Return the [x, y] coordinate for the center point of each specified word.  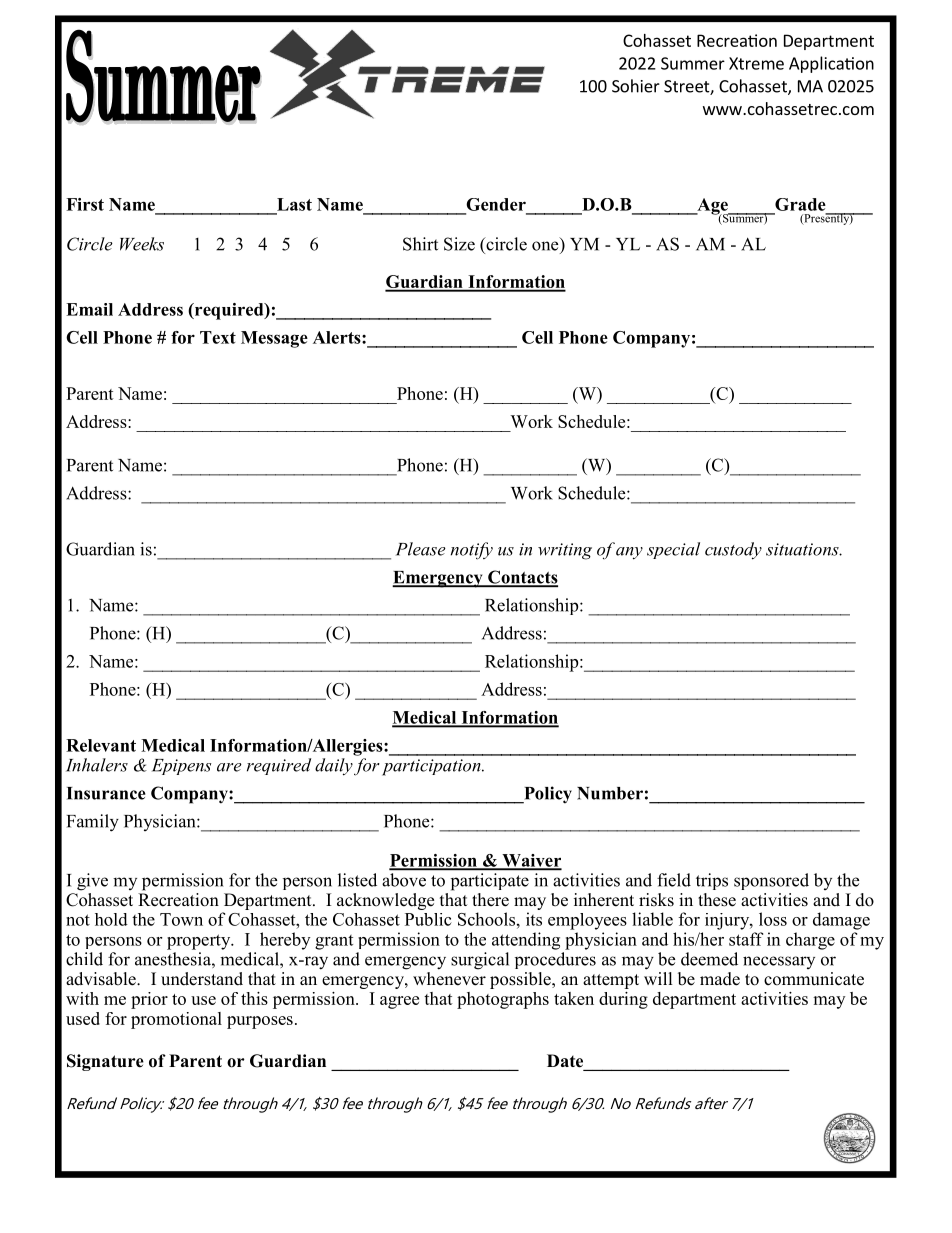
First [85, 204]
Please [421, 549]
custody [733, 551]
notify [472, 551]
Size [459, 244]
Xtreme [756, 63]
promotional [176, 1020]
